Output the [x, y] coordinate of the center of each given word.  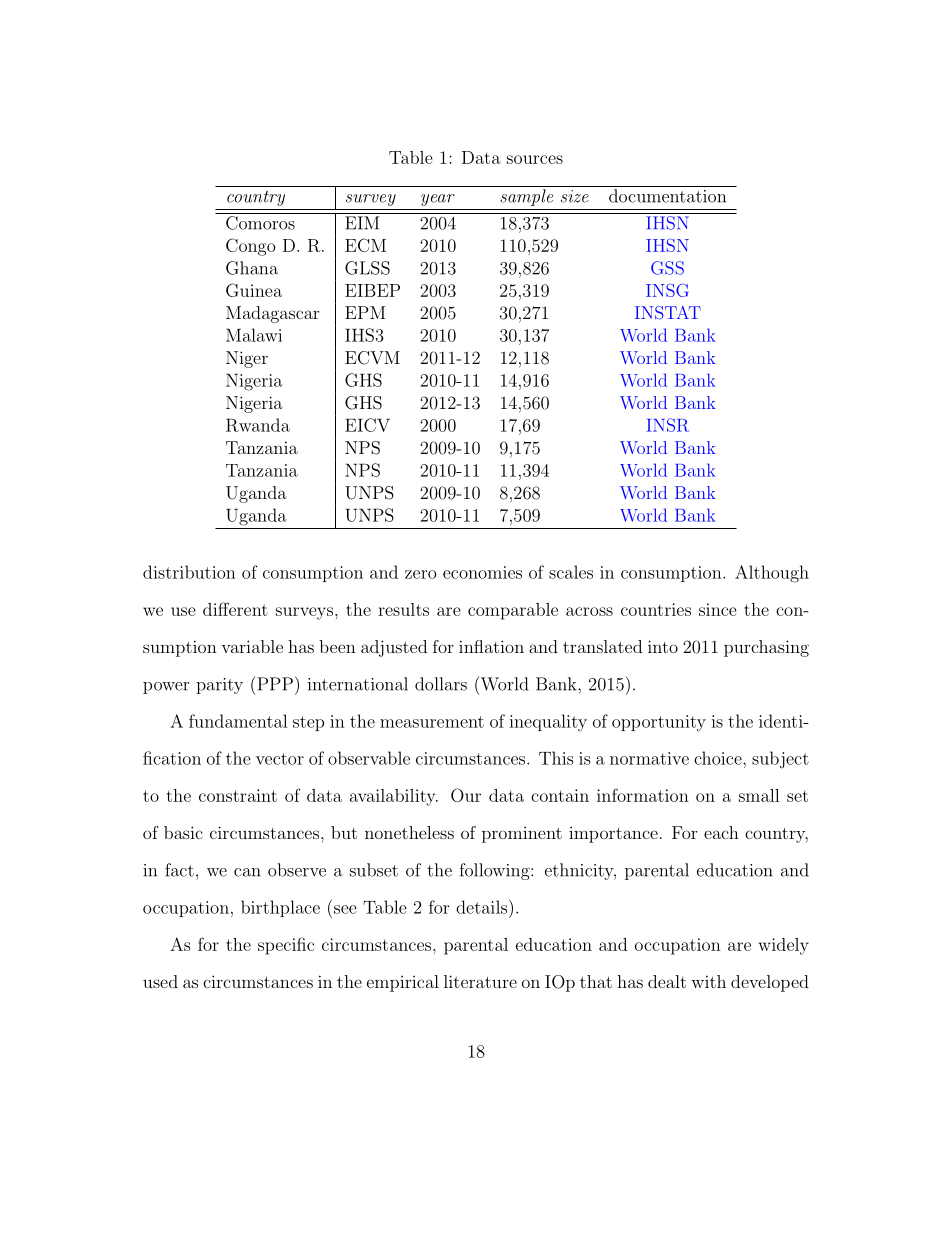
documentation [667, 196]
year [438, 200]
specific [286, 946]
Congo [251, 247]
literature [480, 981]
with [708, 981]
